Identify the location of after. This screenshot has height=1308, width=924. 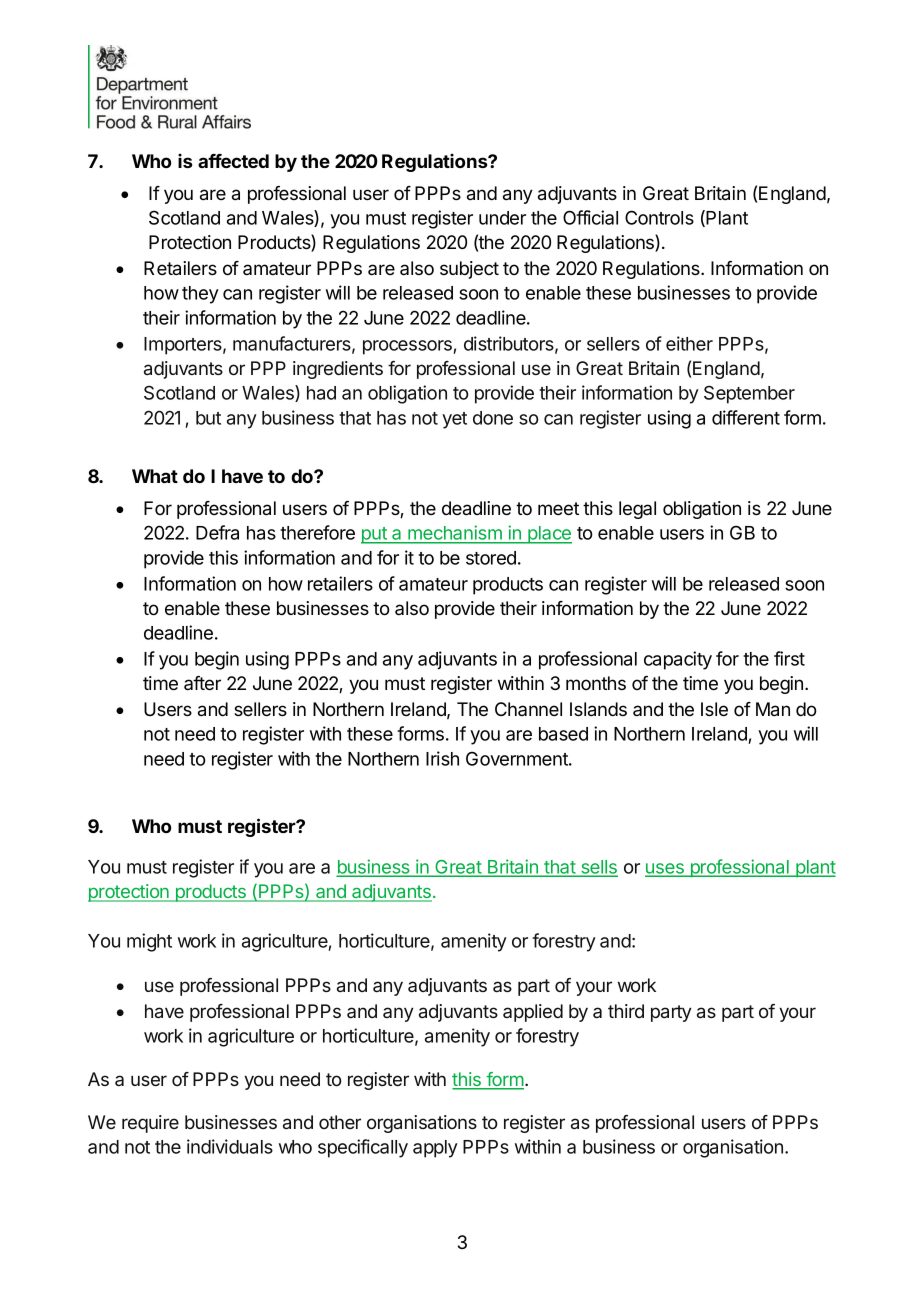
(202, 683).
